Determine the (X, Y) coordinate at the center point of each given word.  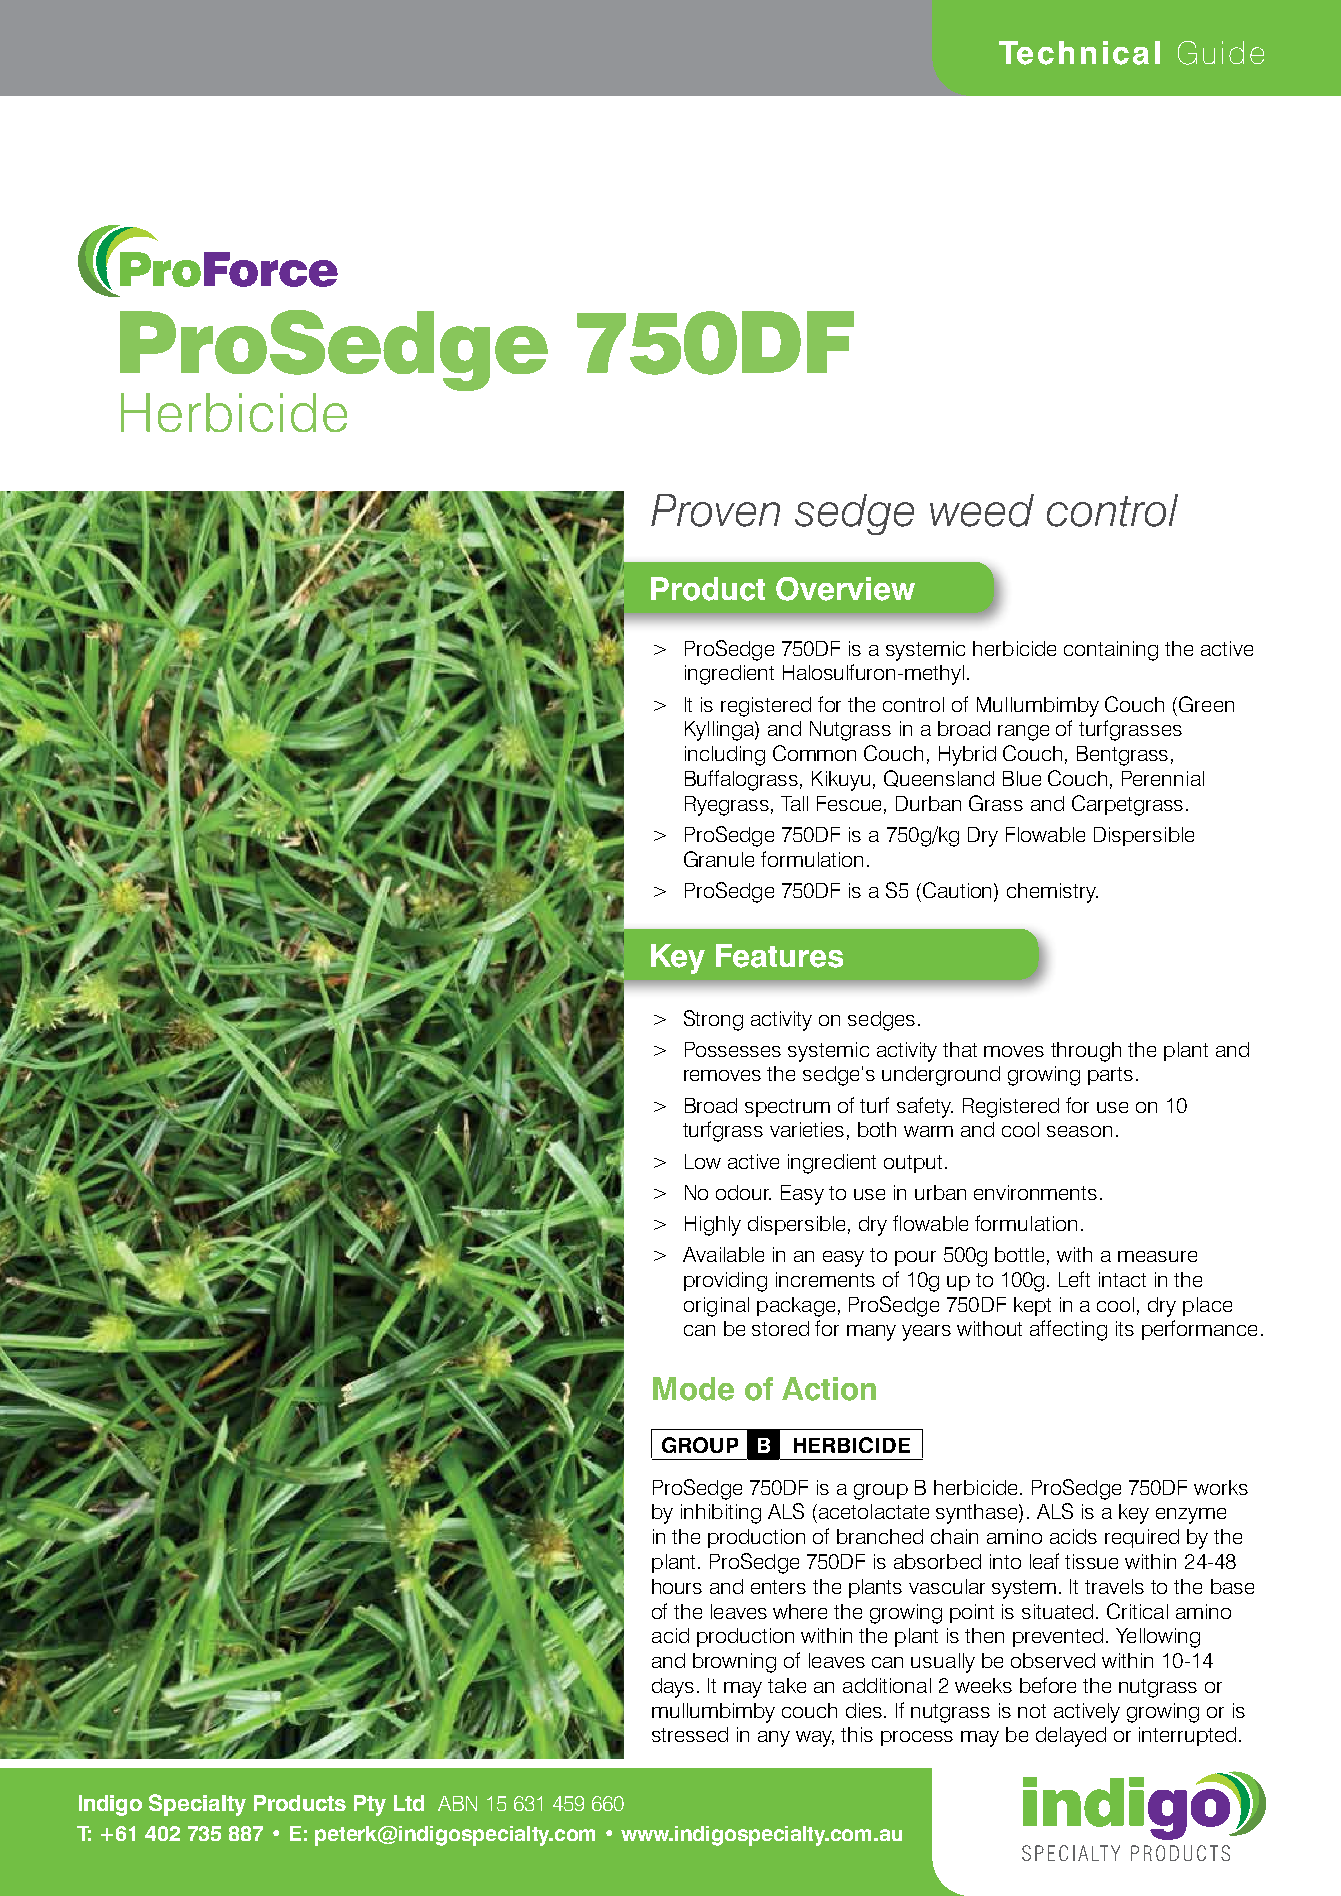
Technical (1079, 53)
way (815, 1739)
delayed (1071, 1737)
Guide (1221, 53)
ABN (457, 1803)
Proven (715, 510)
